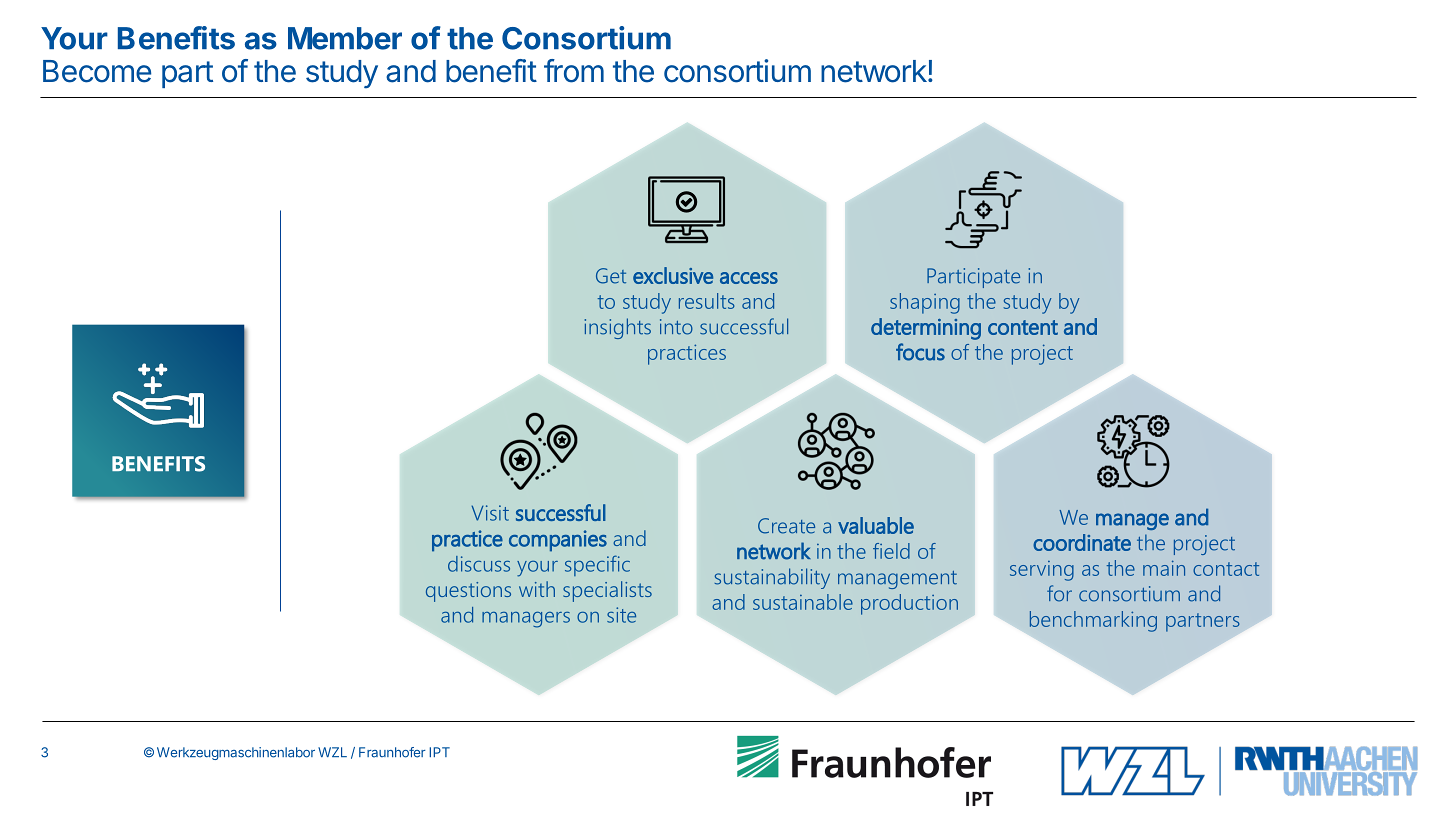  I want to click on Create, so click(786, 526).
